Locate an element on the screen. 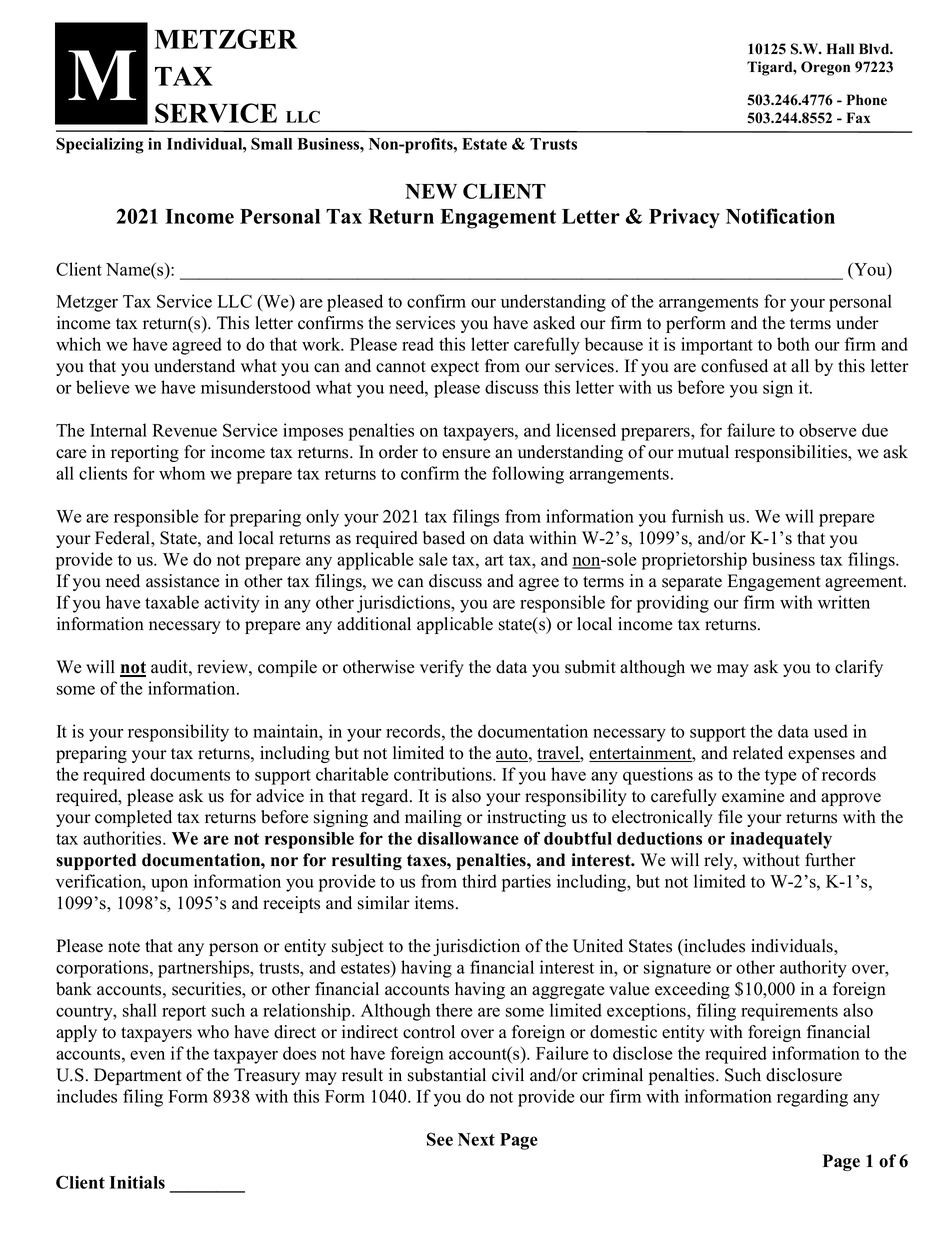  Next is located at coordinates (476, 1139).
